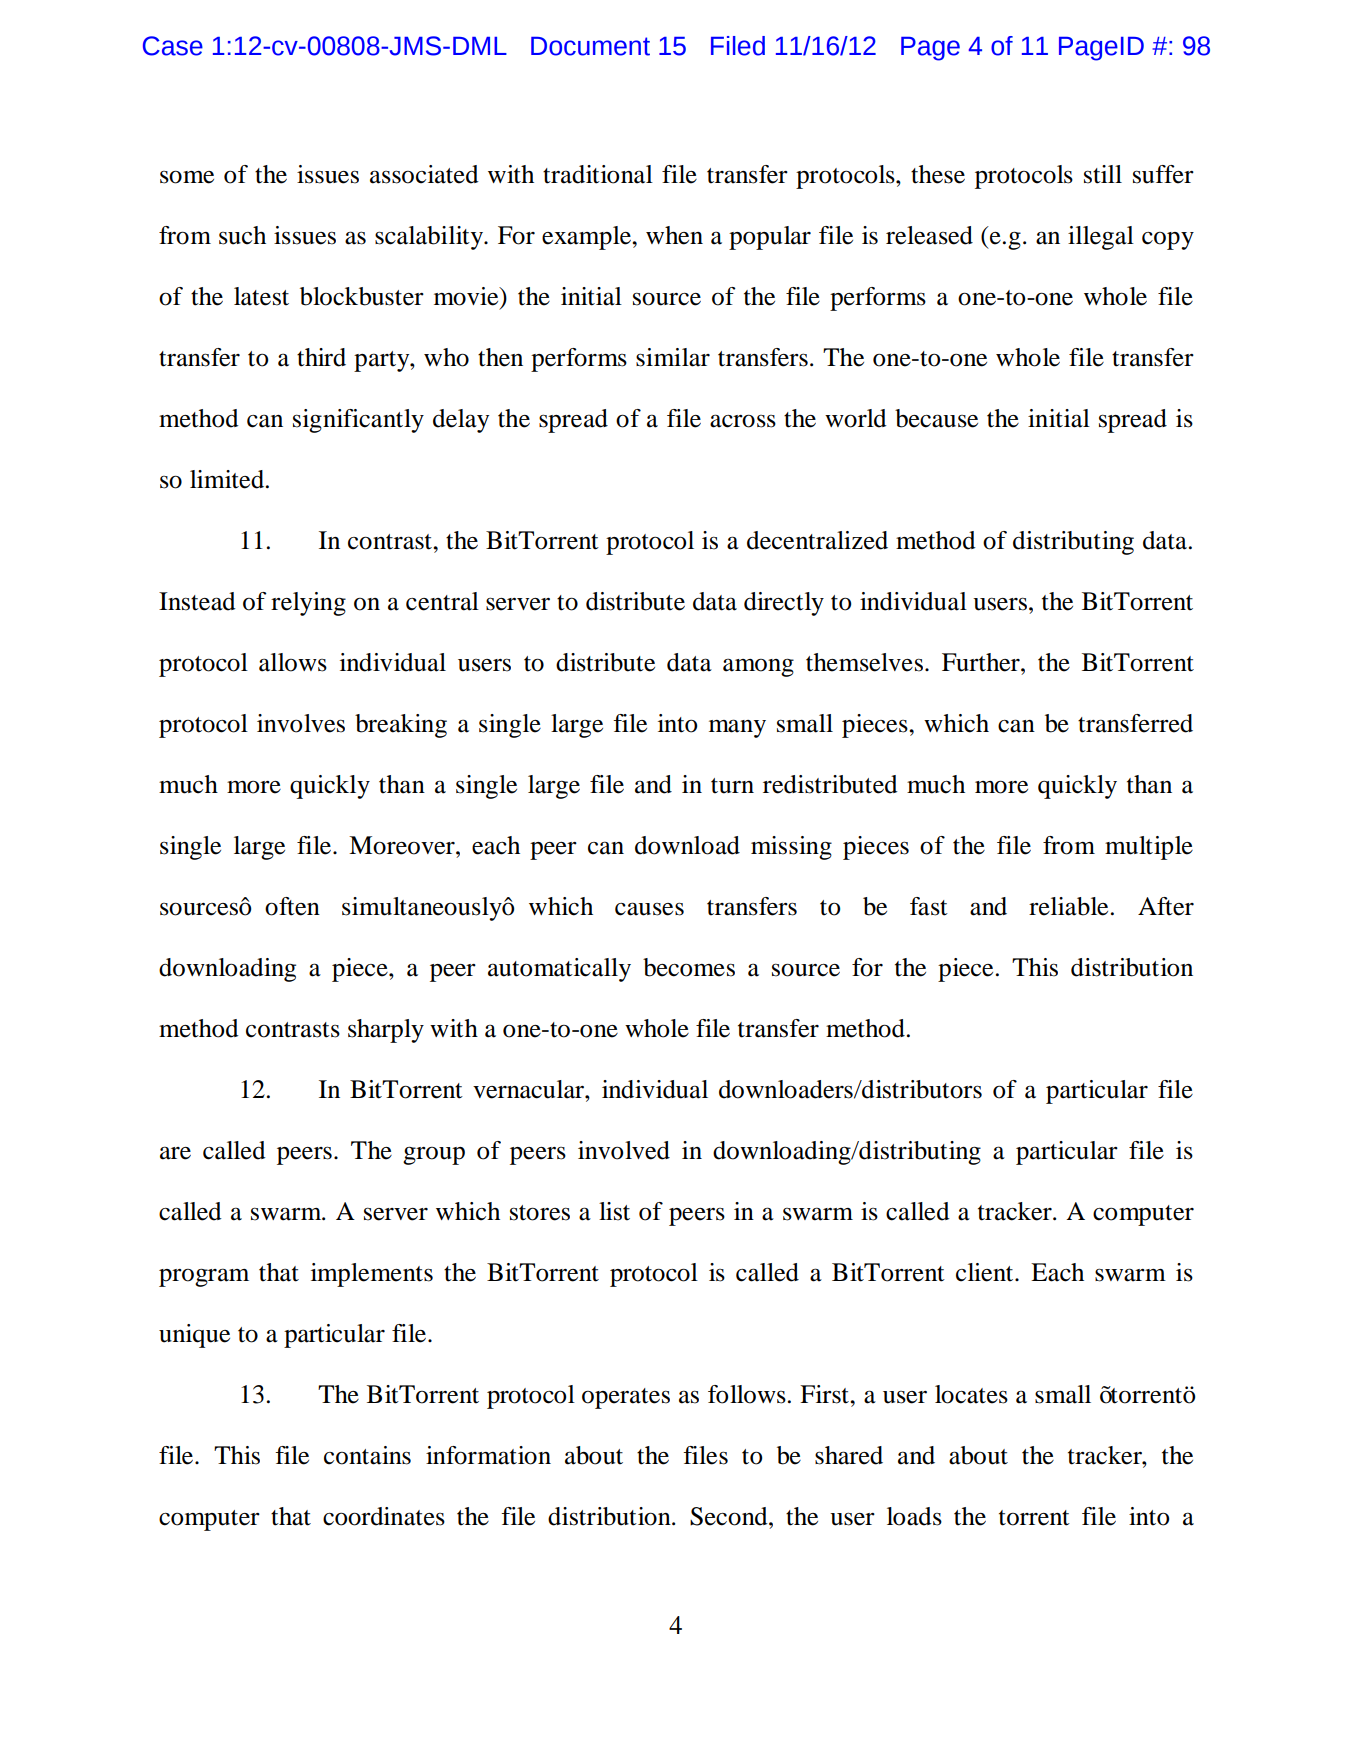 The width and height of the screenshot is (1353, 1751). I want to click on group, so click(434, 1156).
